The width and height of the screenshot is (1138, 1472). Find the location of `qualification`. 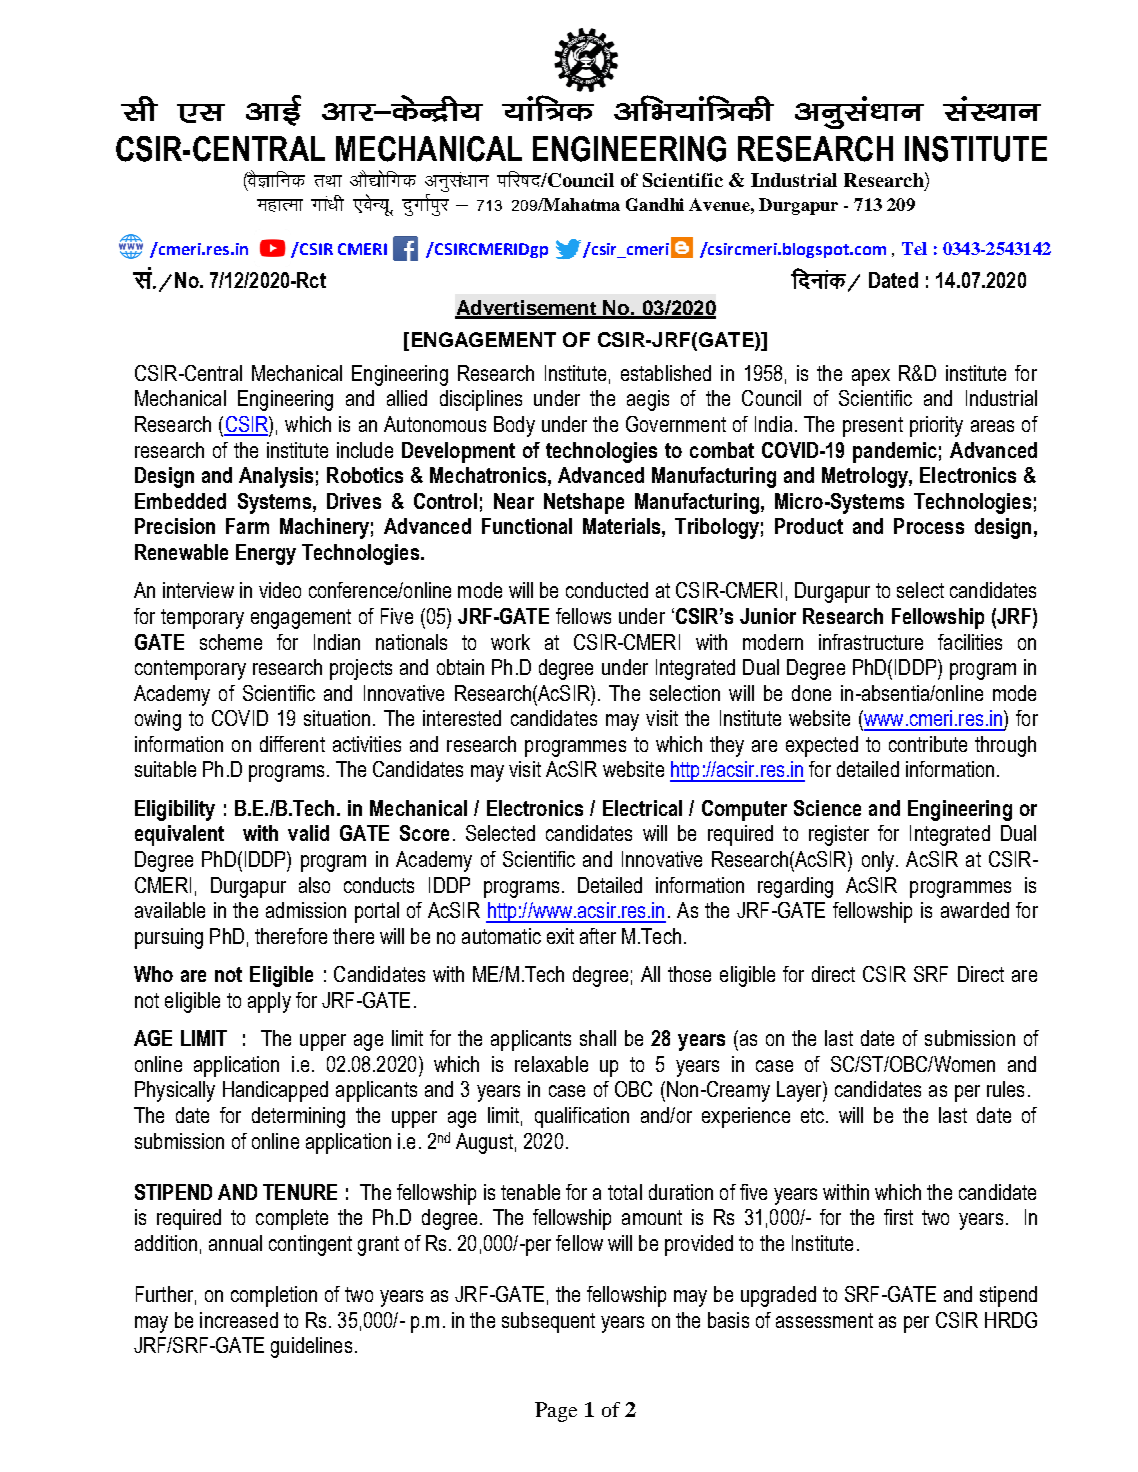

qualification is located at coordinates (582, 1117).
